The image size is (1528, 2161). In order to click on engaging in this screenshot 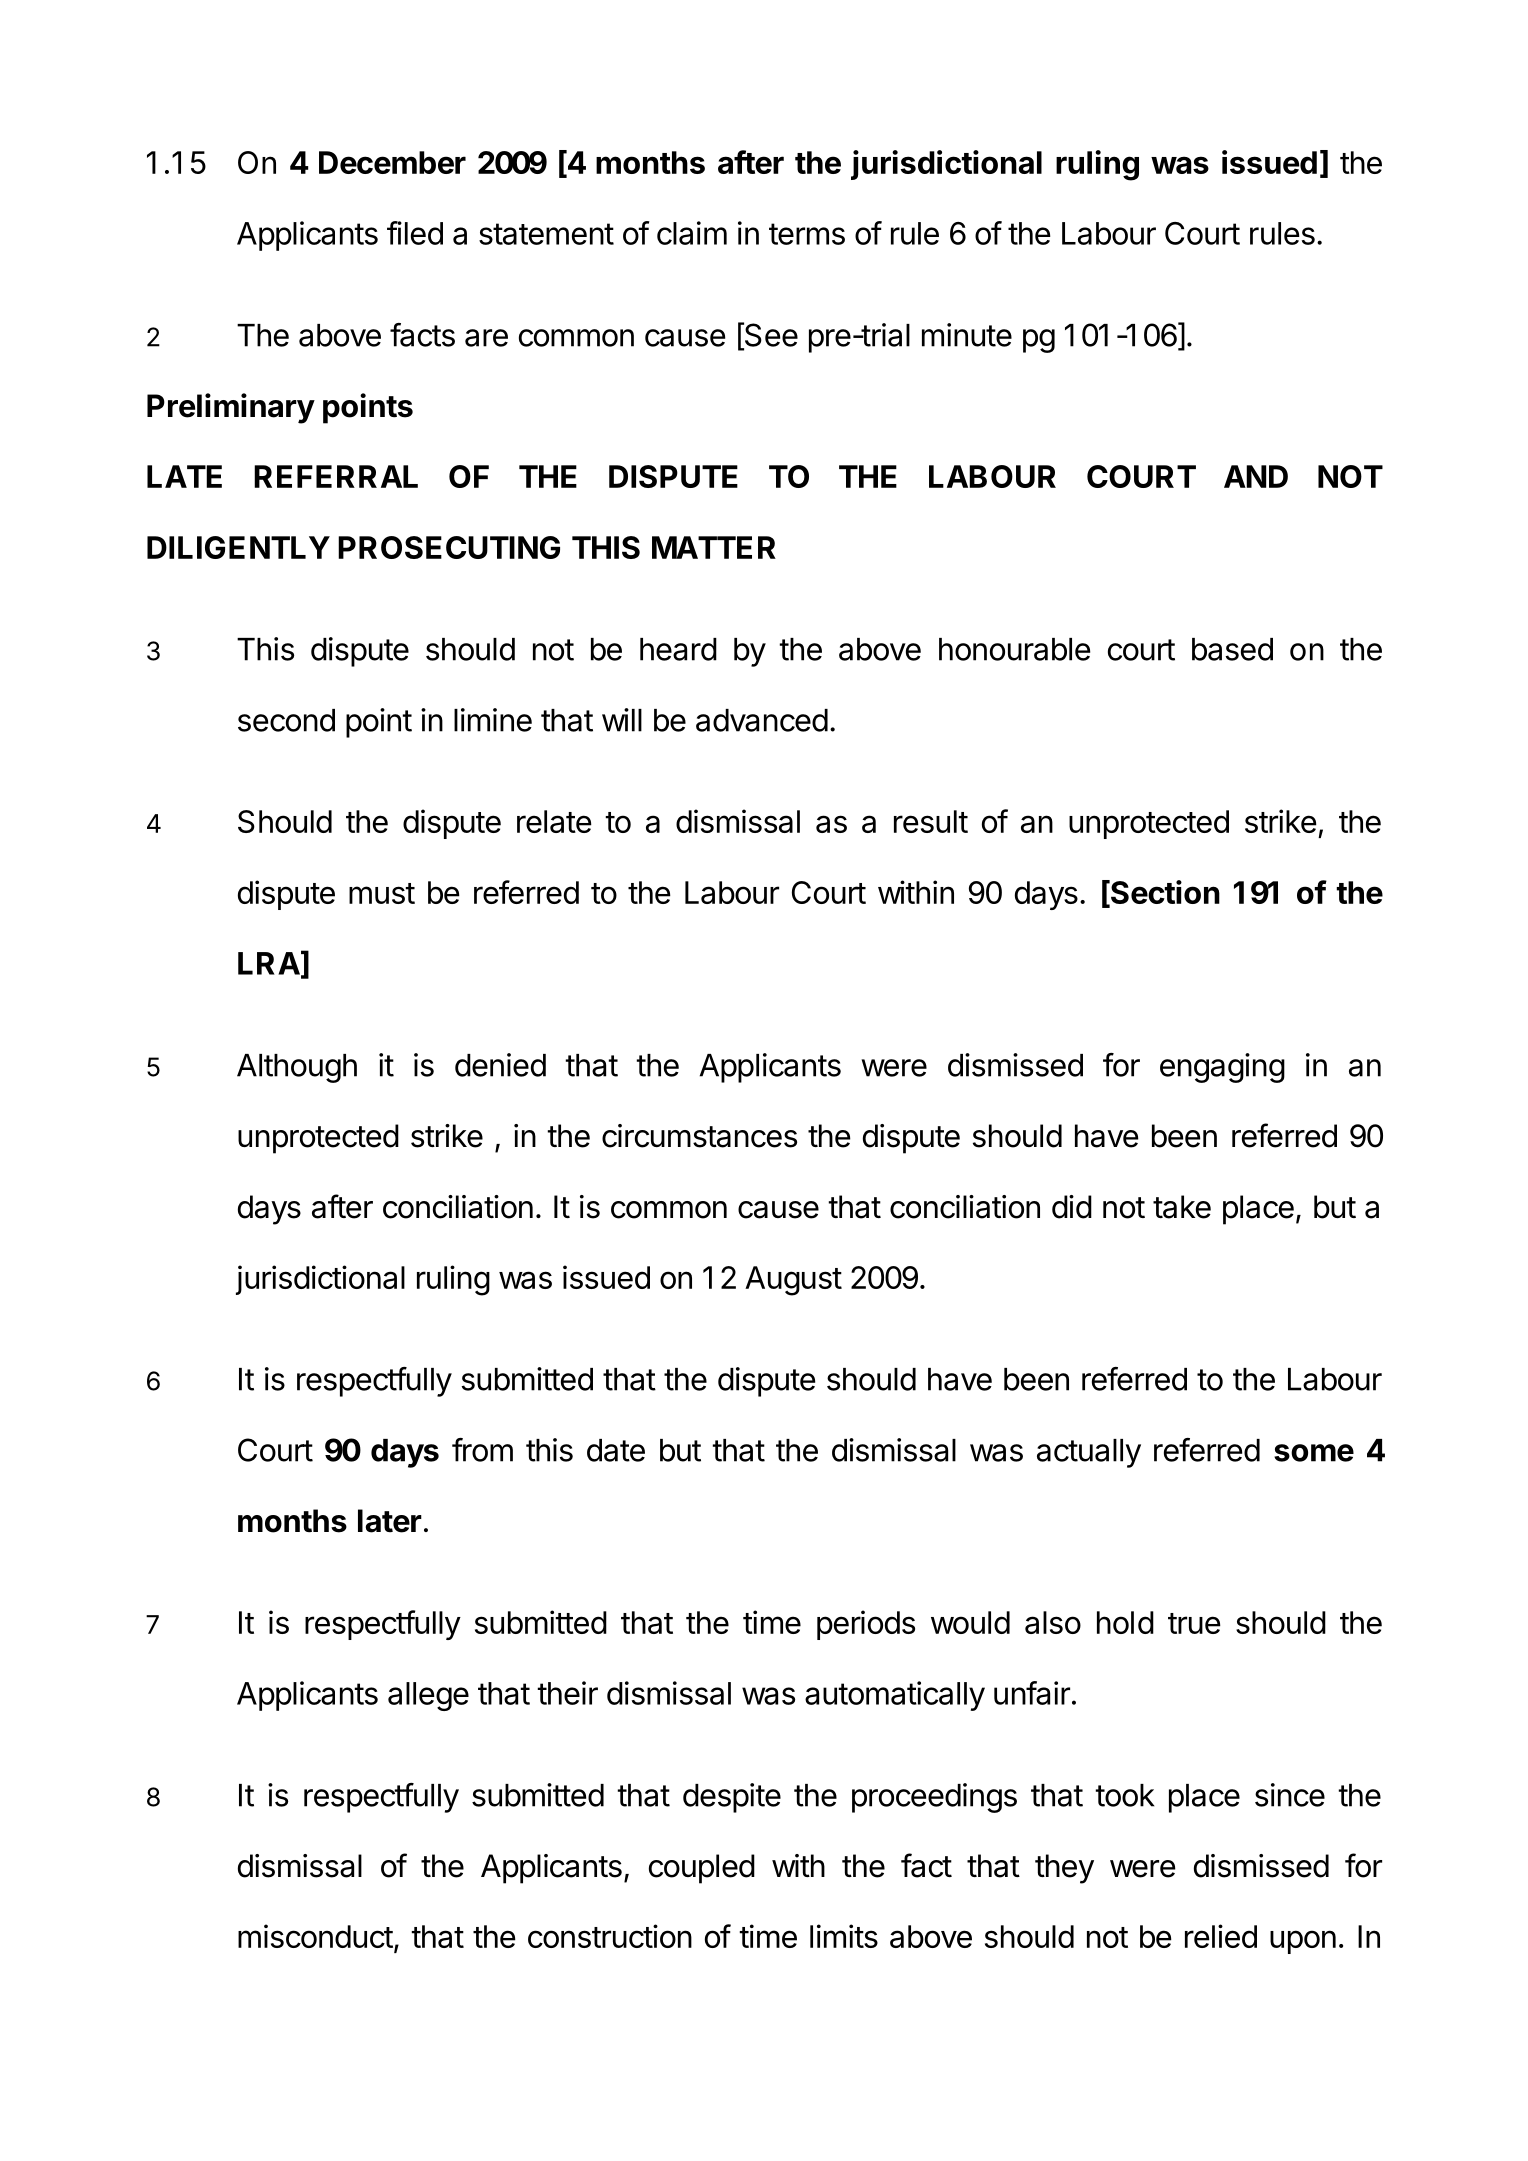, I will do `click(1222, 1068)`.
